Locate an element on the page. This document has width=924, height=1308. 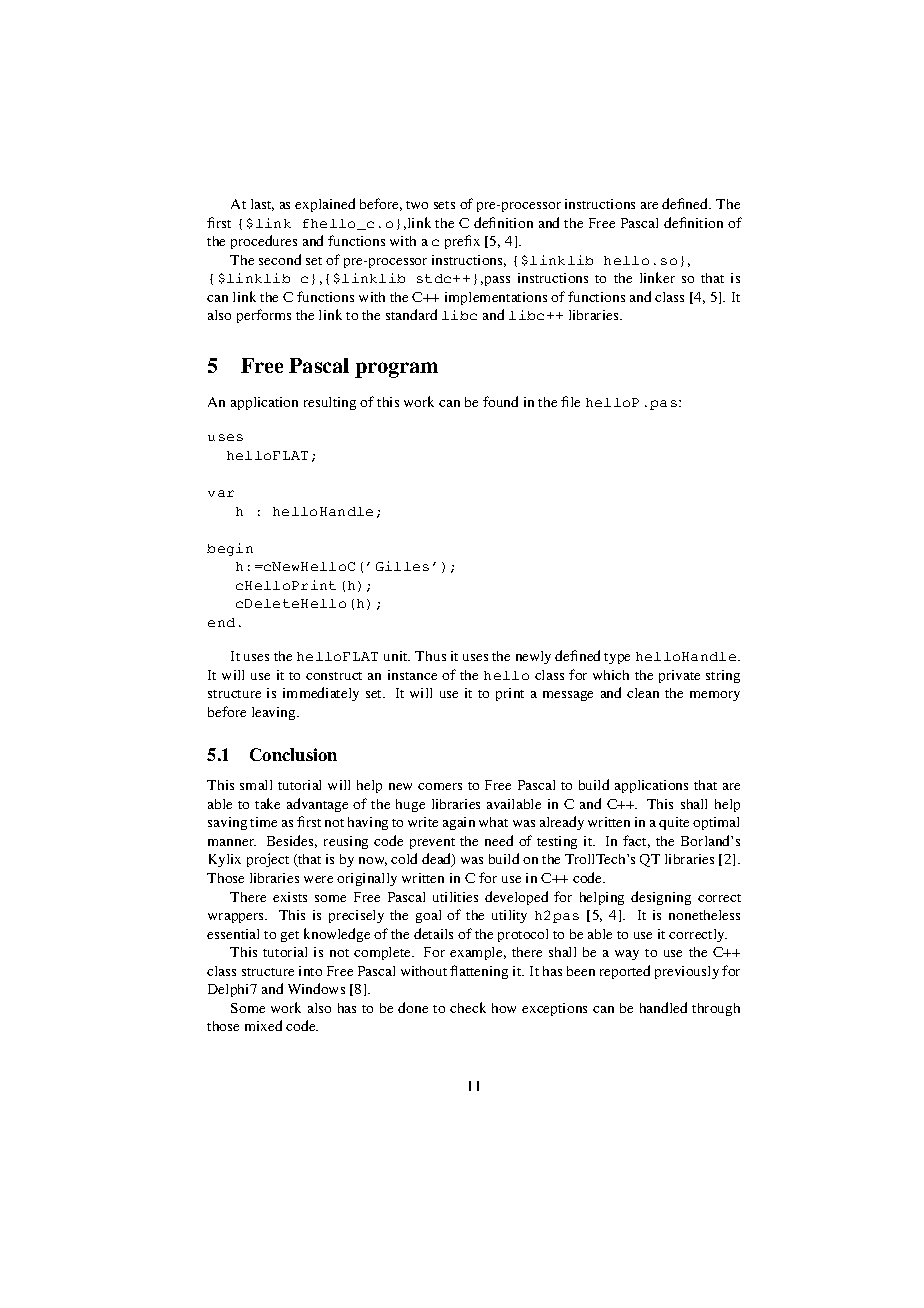
Thus is located at coordinates (430, 656).
